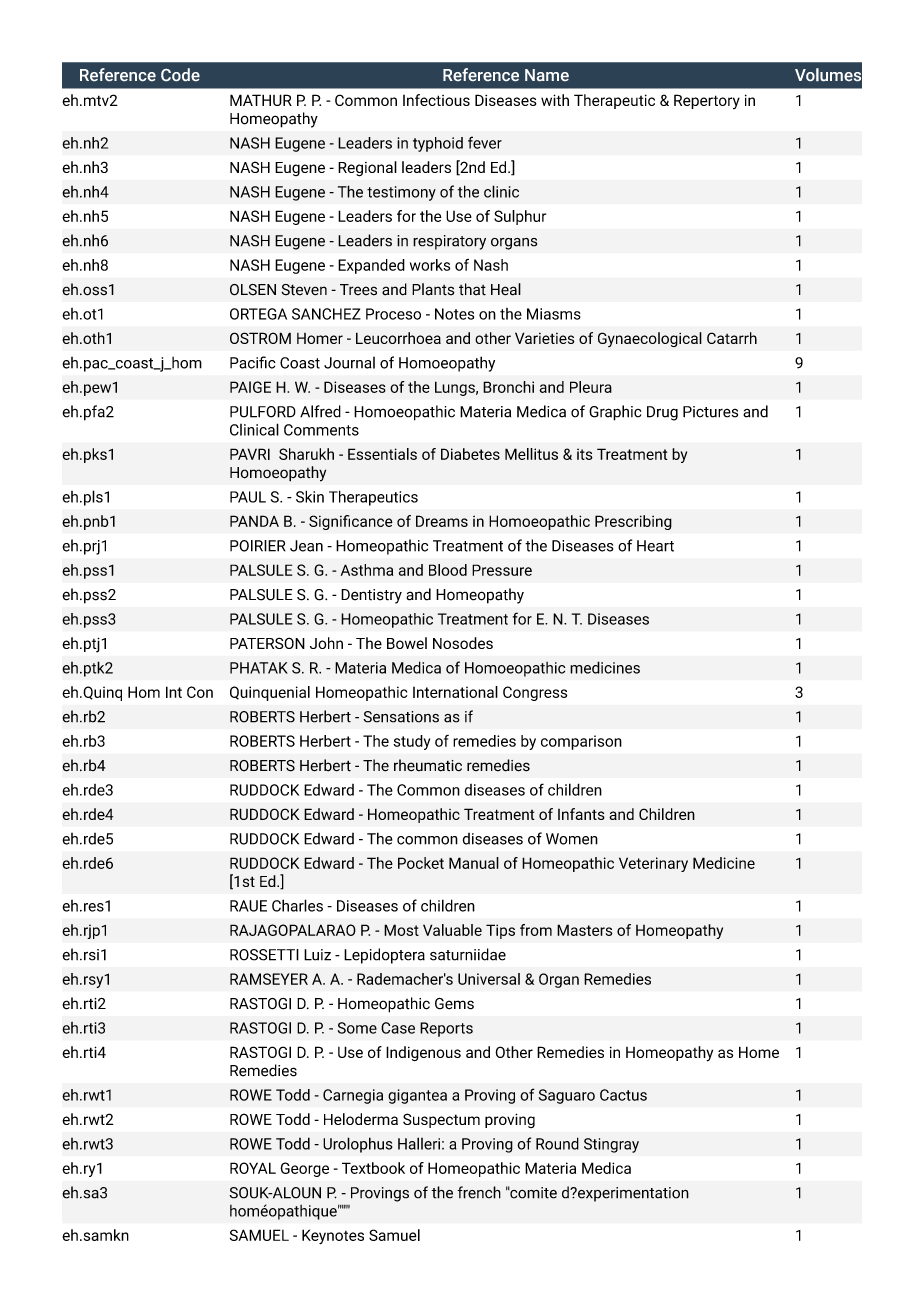 The image size is (924, 1308). I want to click on Infectious, so click(436, 100).
